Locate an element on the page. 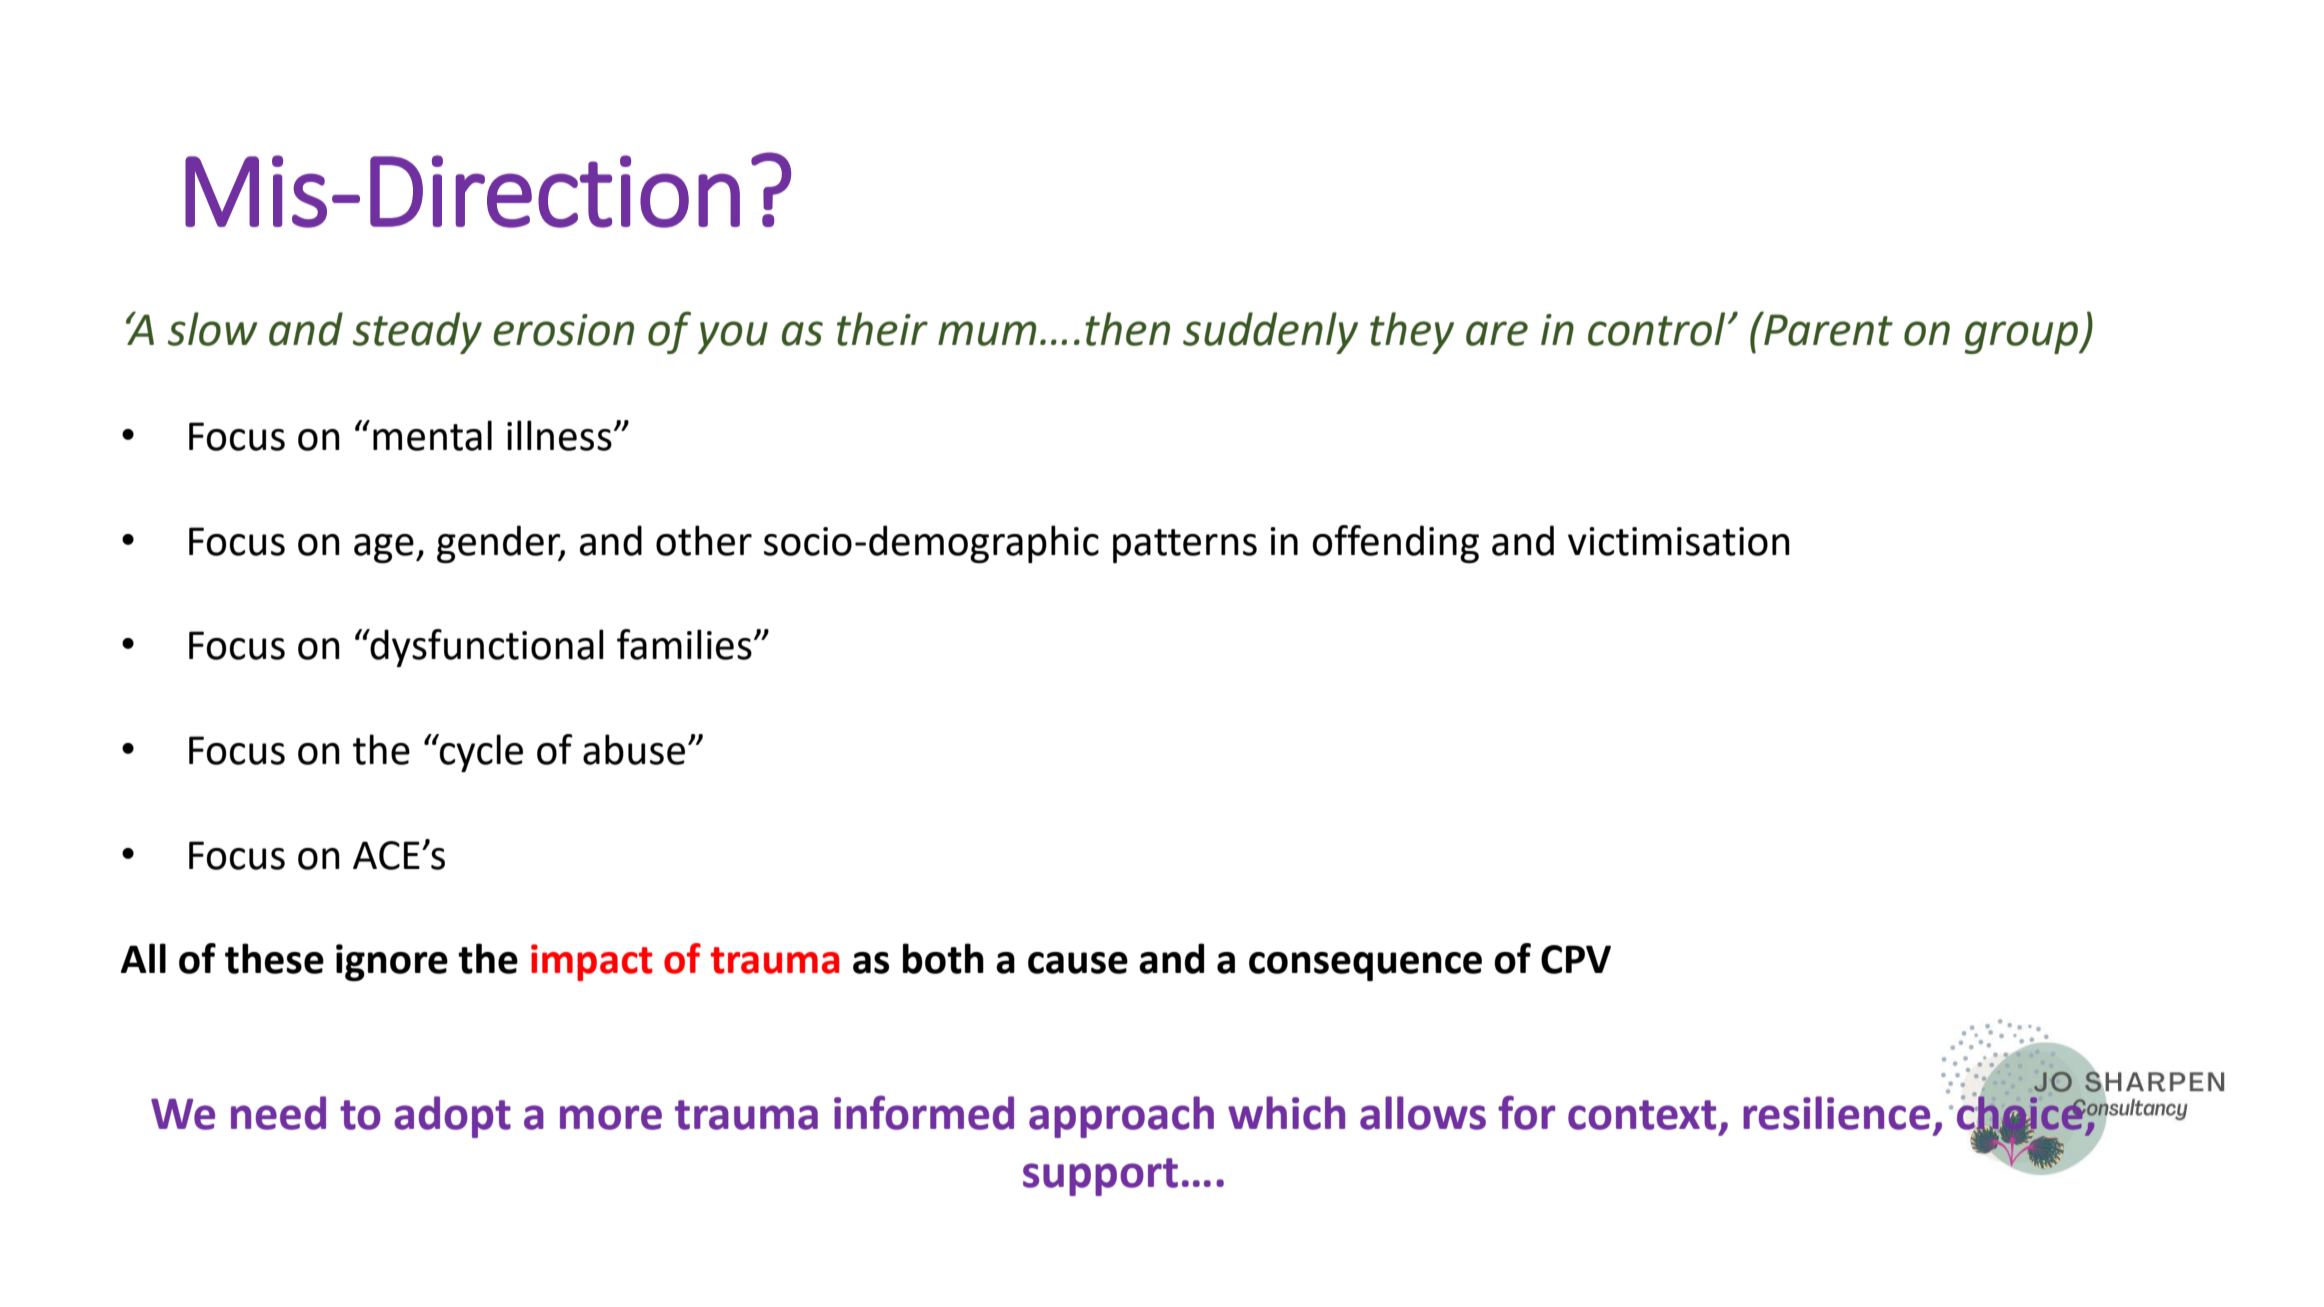 The image size is (2324, 1307). families is located at coordinates (684, 644).
